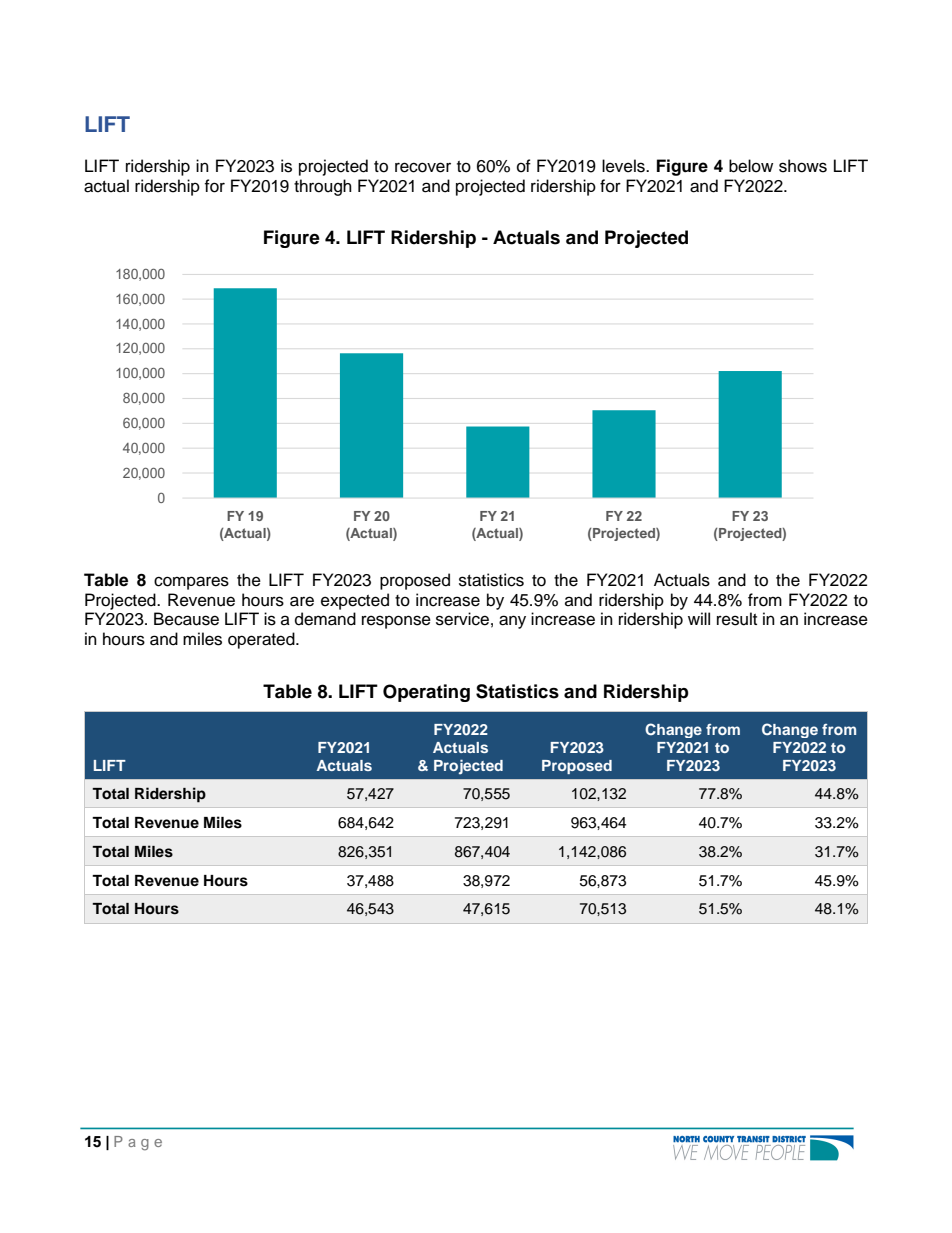 Image resolution: width=952 pixels, height=1233 pixels. Describe the element at coordinates (323, 187) in the screenshot. I see `through` at that location.
